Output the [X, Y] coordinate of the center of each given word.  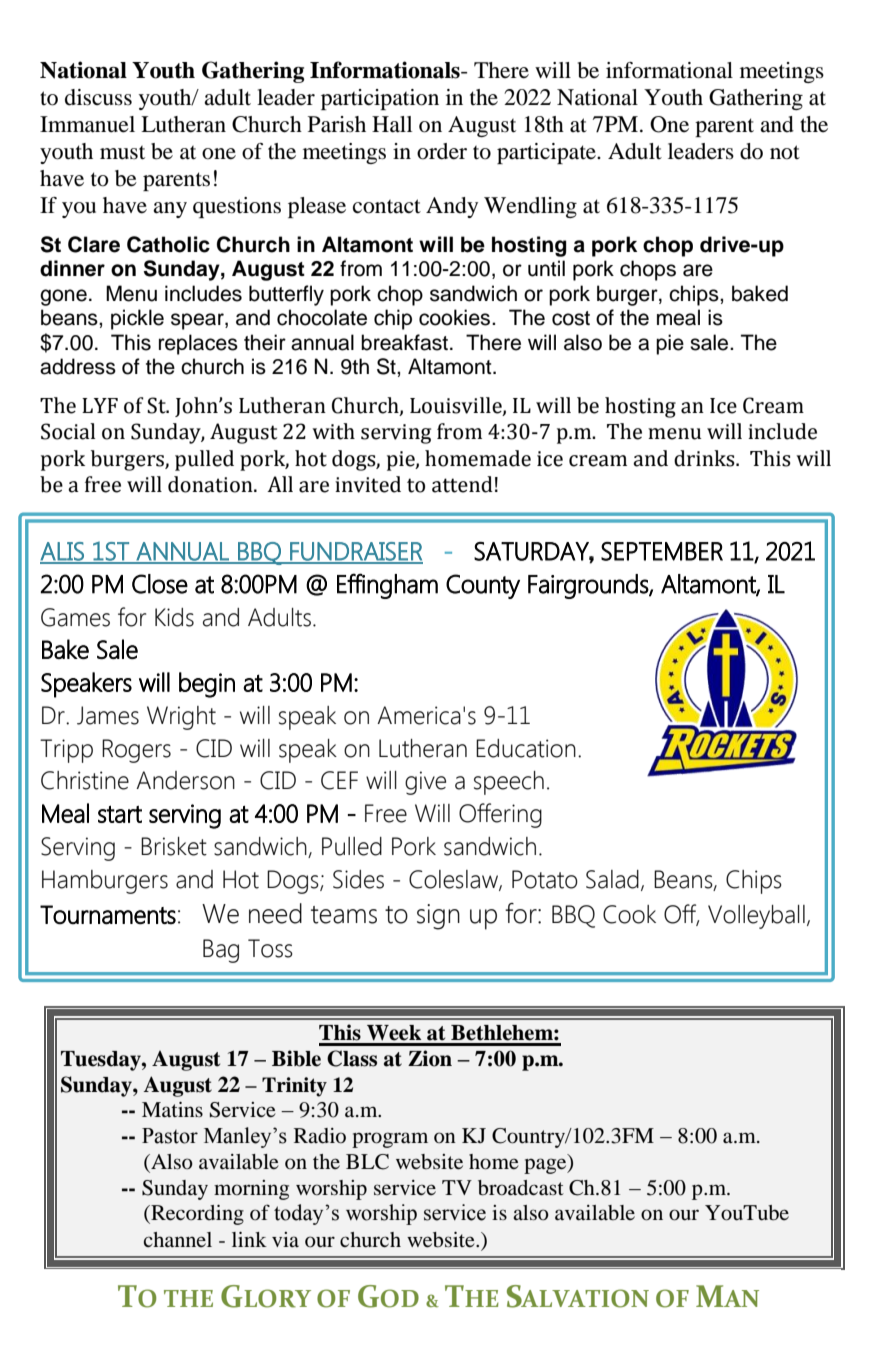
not [785, 152]
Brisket [174, 846]
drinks [705, 458]
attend [462, 484]
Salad [612, 879]
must [122, 153]
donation [211, 484]
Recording [196, 1215]
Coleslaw [454, 880]
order [442, 151]
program [390, 1140]
